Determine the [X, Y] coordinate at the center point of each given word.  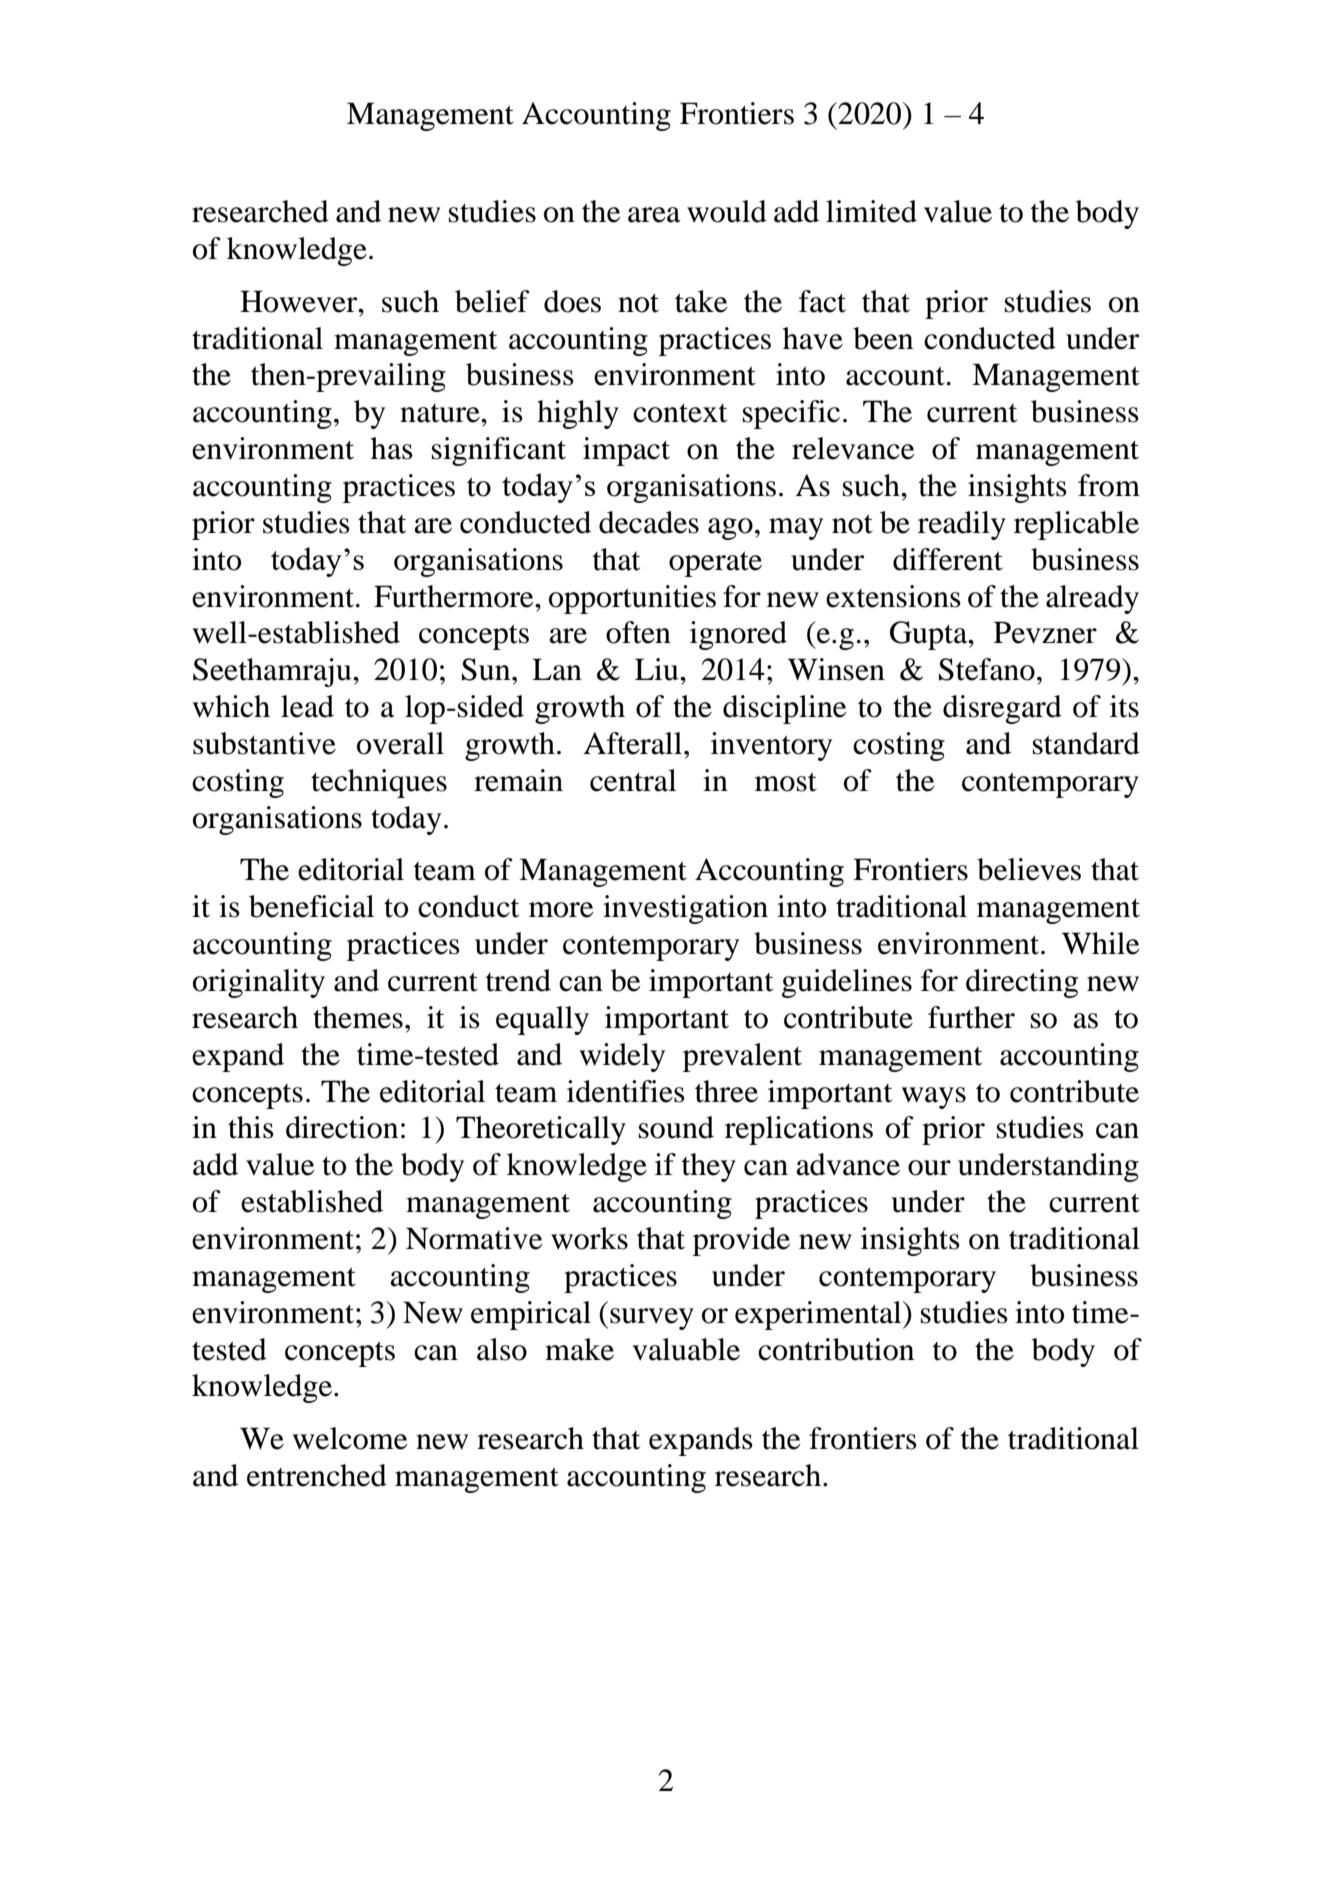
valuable [686, 1349]
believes [1029, 869]
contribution [836, 1349]
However [300, 301]
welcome [350, 1438]
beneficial [311, 906]
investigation [685, 909]
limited [871, 211]
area [654, 215]
